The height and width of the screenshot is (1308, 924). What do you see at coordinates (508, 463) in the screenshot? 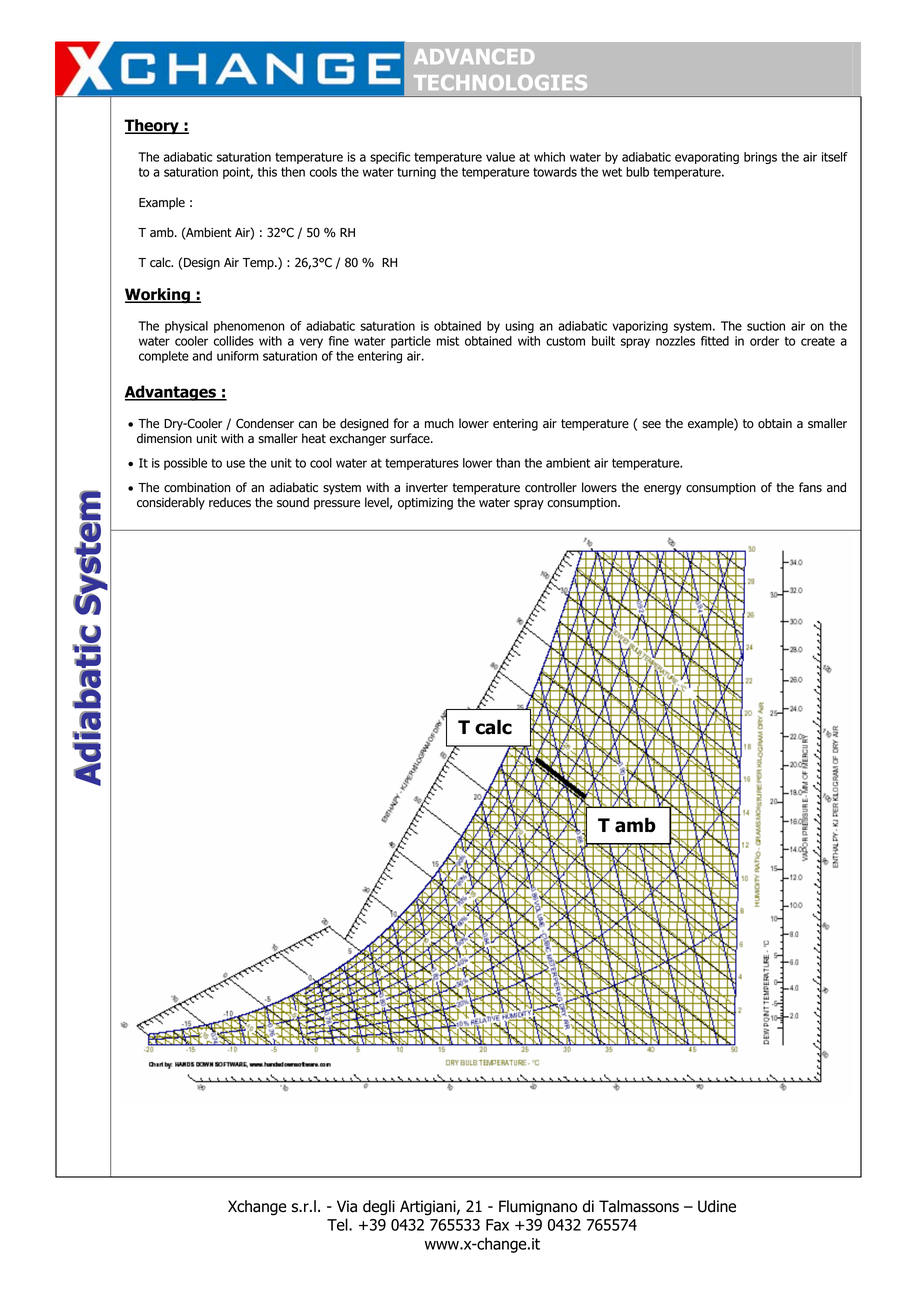
I see `than` at bounding box center [508, 463].
